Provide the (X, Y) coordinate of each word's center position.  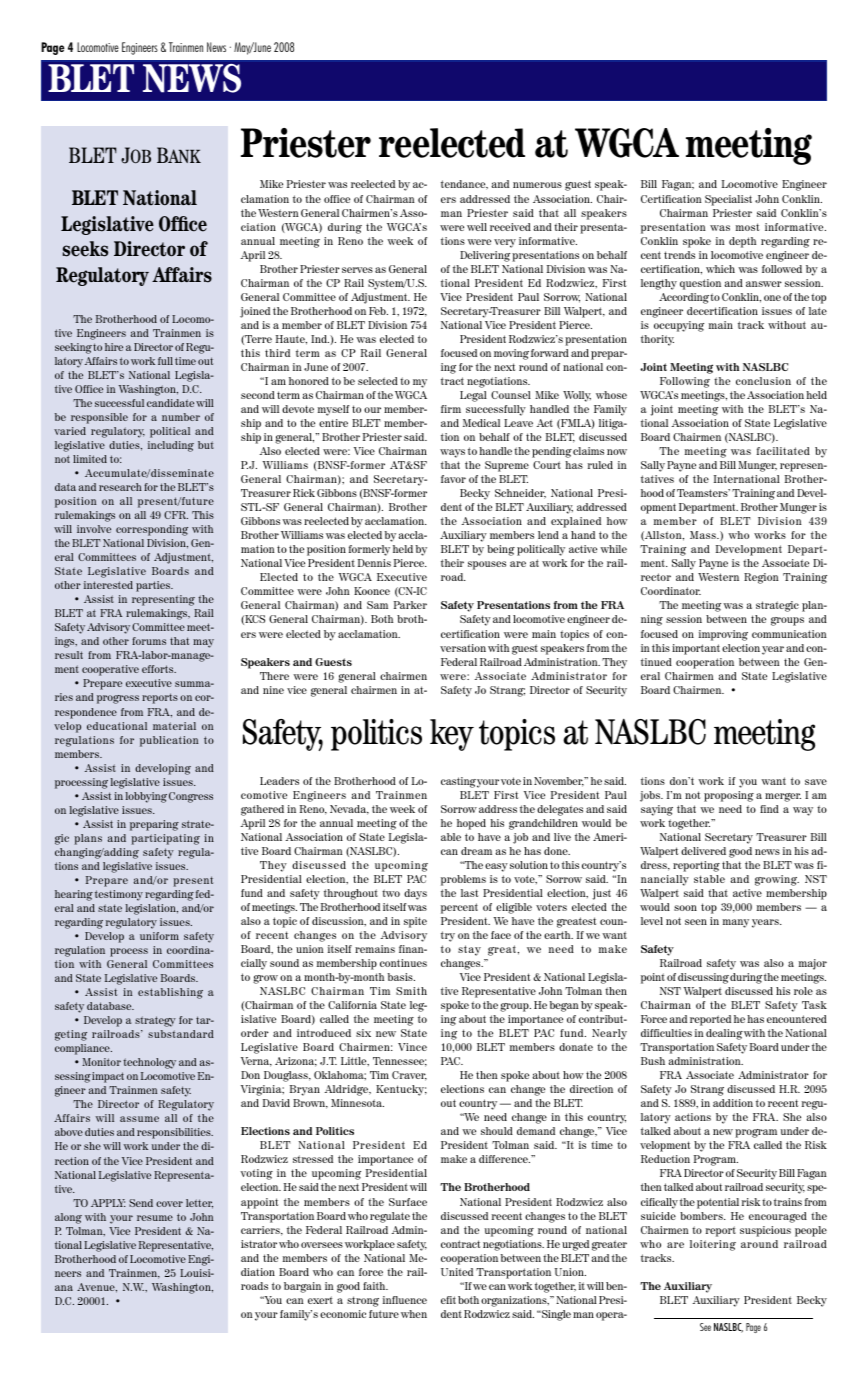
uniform (159, 936)
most (747, 227)
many (736, 923)
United (457, 1272)
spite (415, 922)
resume (155, 1218)
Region (761, 578)
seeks (85, 249)
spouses (487, 565)
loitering (713, 1245)
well (477, 227)
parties (154, 586)
